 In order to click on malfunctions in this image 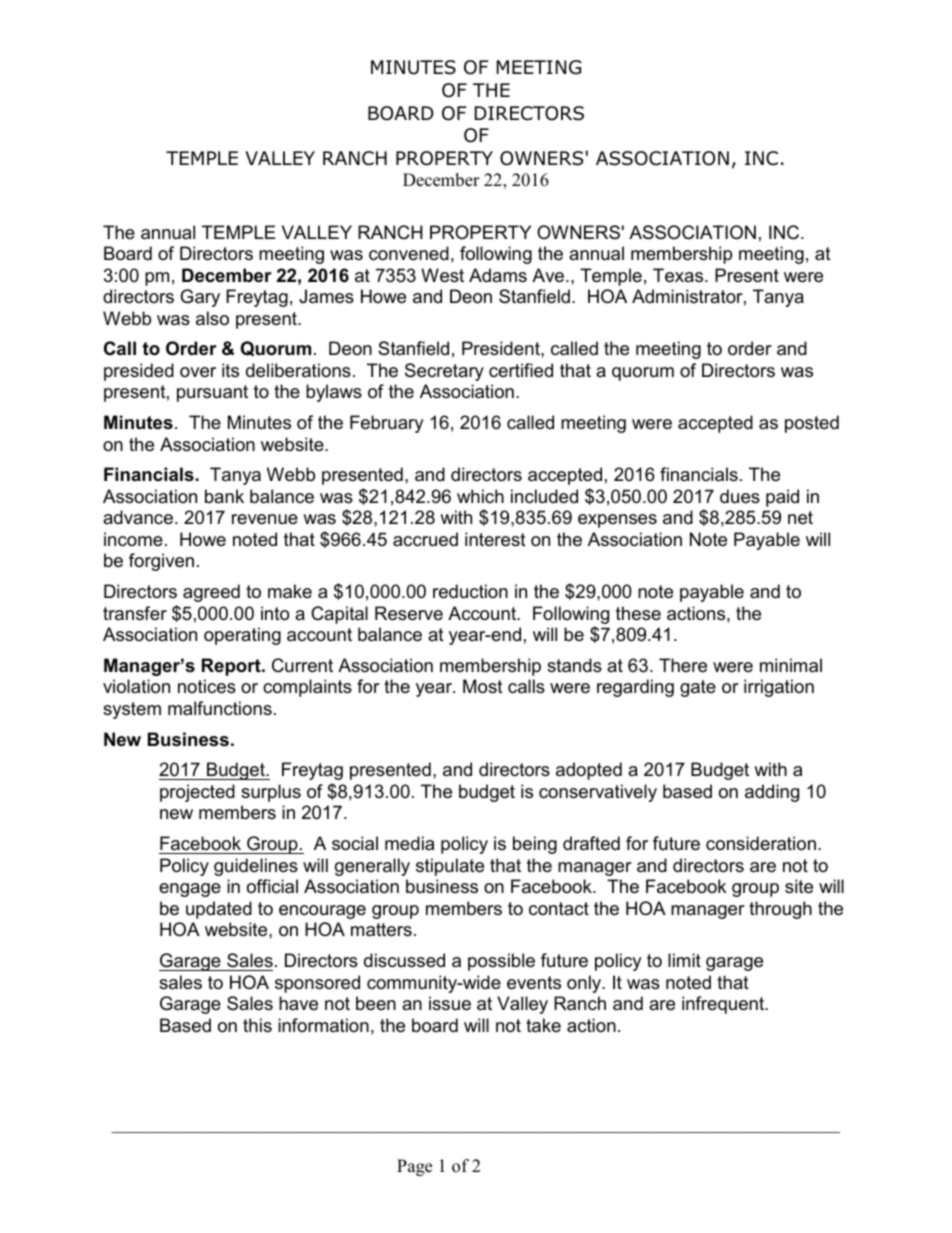, I will do `click(220, 708)`.
